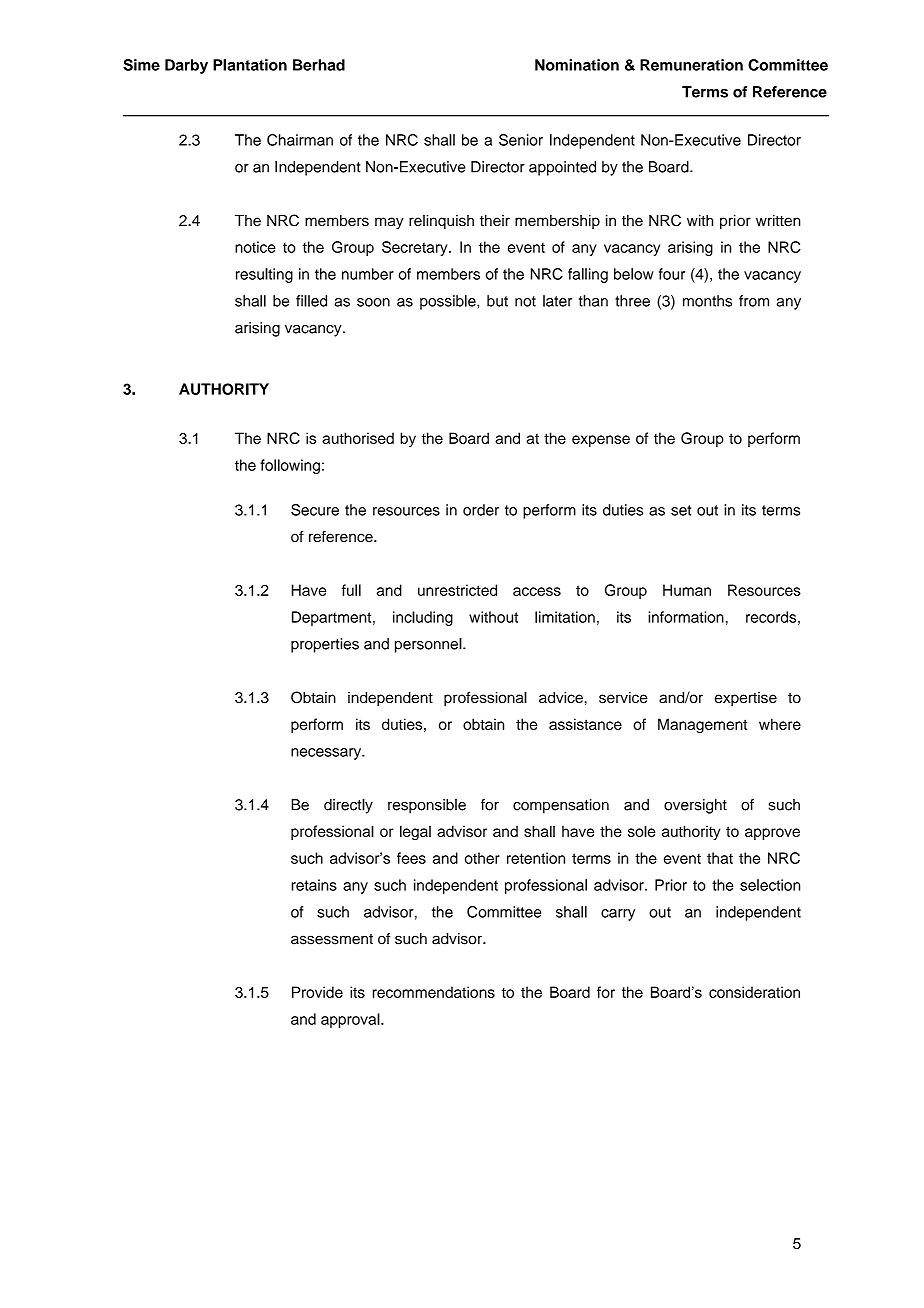  Describe the element at coordinates (317, 992) in the document. I see `Provide` at that location.
